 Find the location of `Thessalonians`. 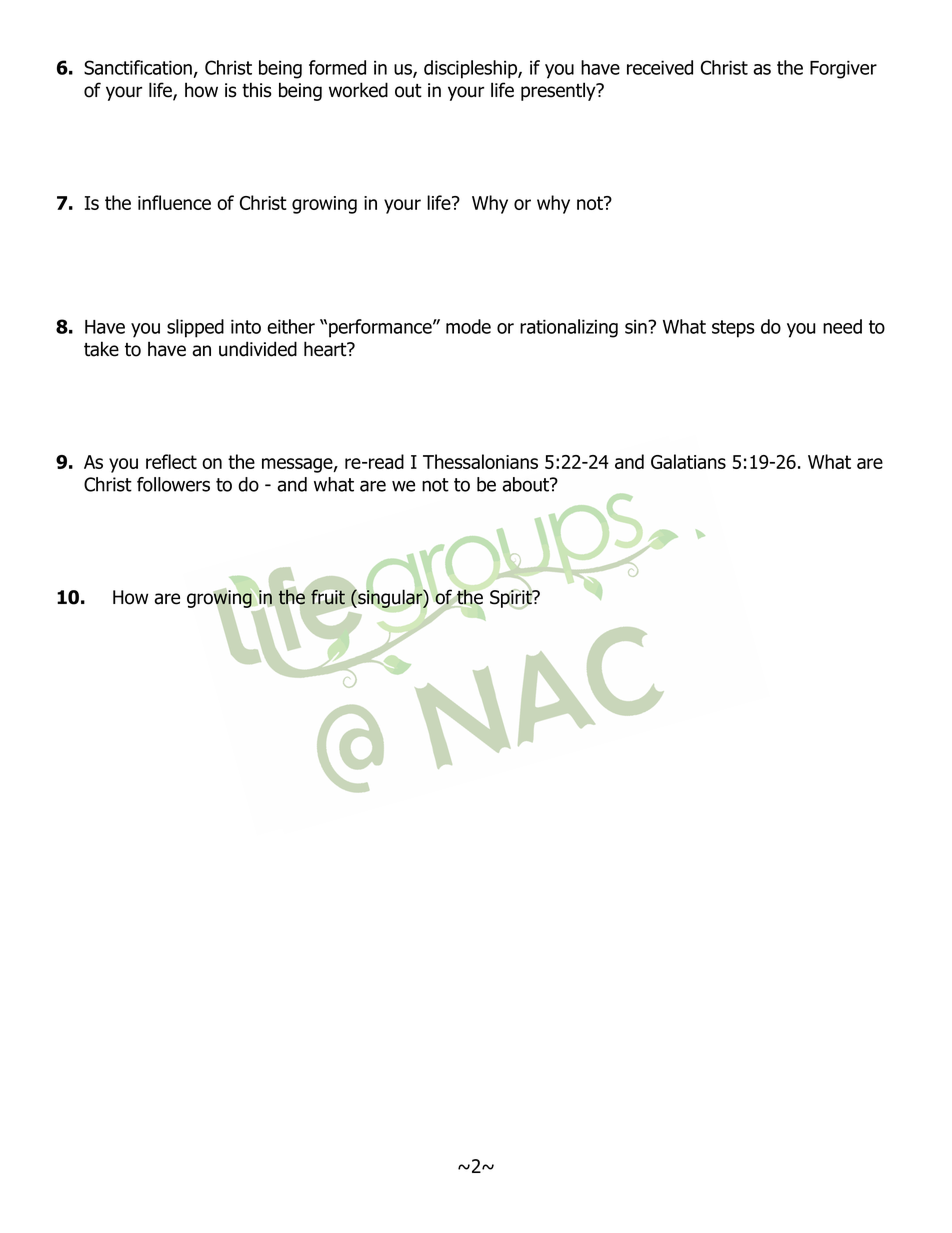

Thessalonians is located at coordinates (480, 461).
